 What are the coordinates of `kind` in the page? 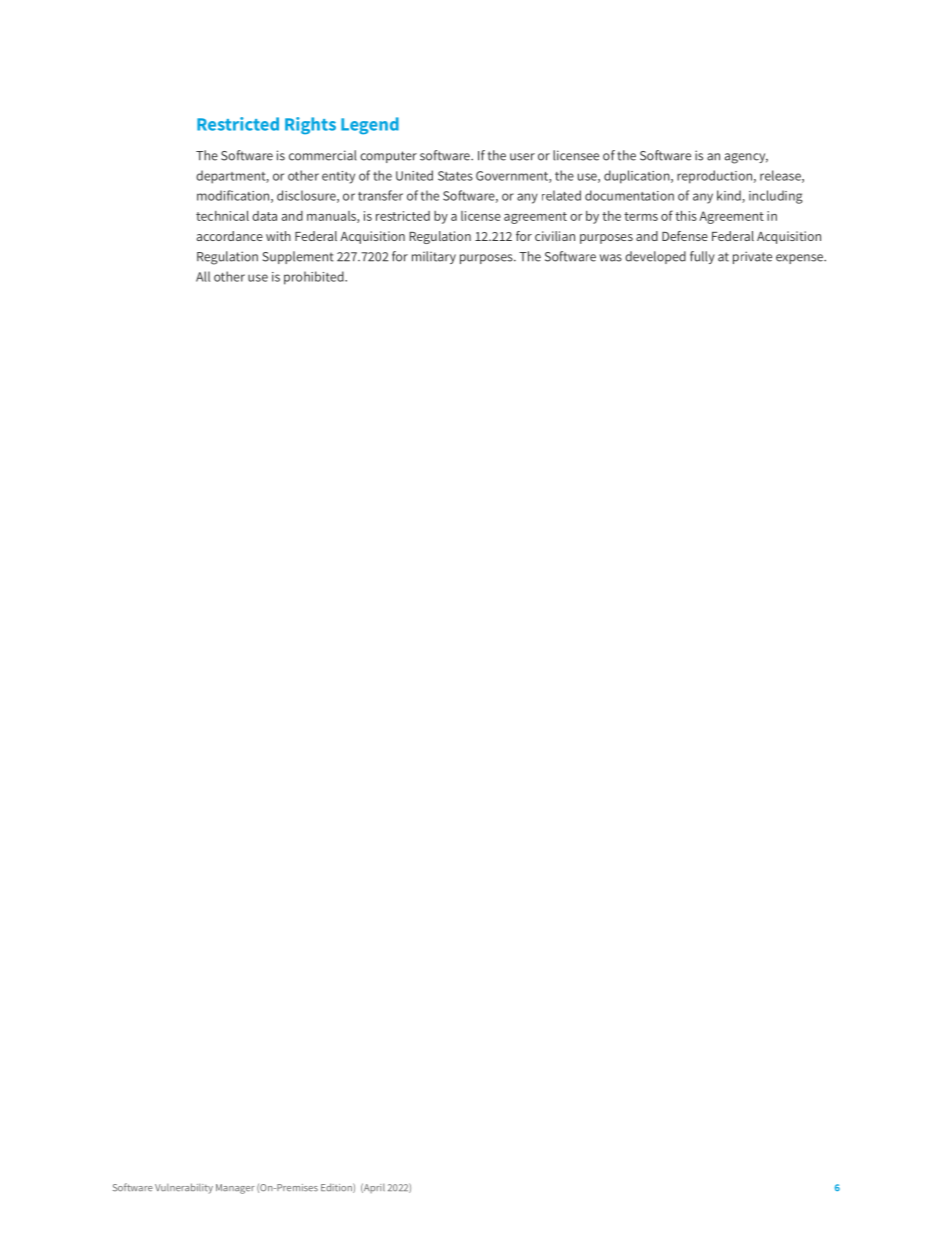 It's located at (730, 196).
